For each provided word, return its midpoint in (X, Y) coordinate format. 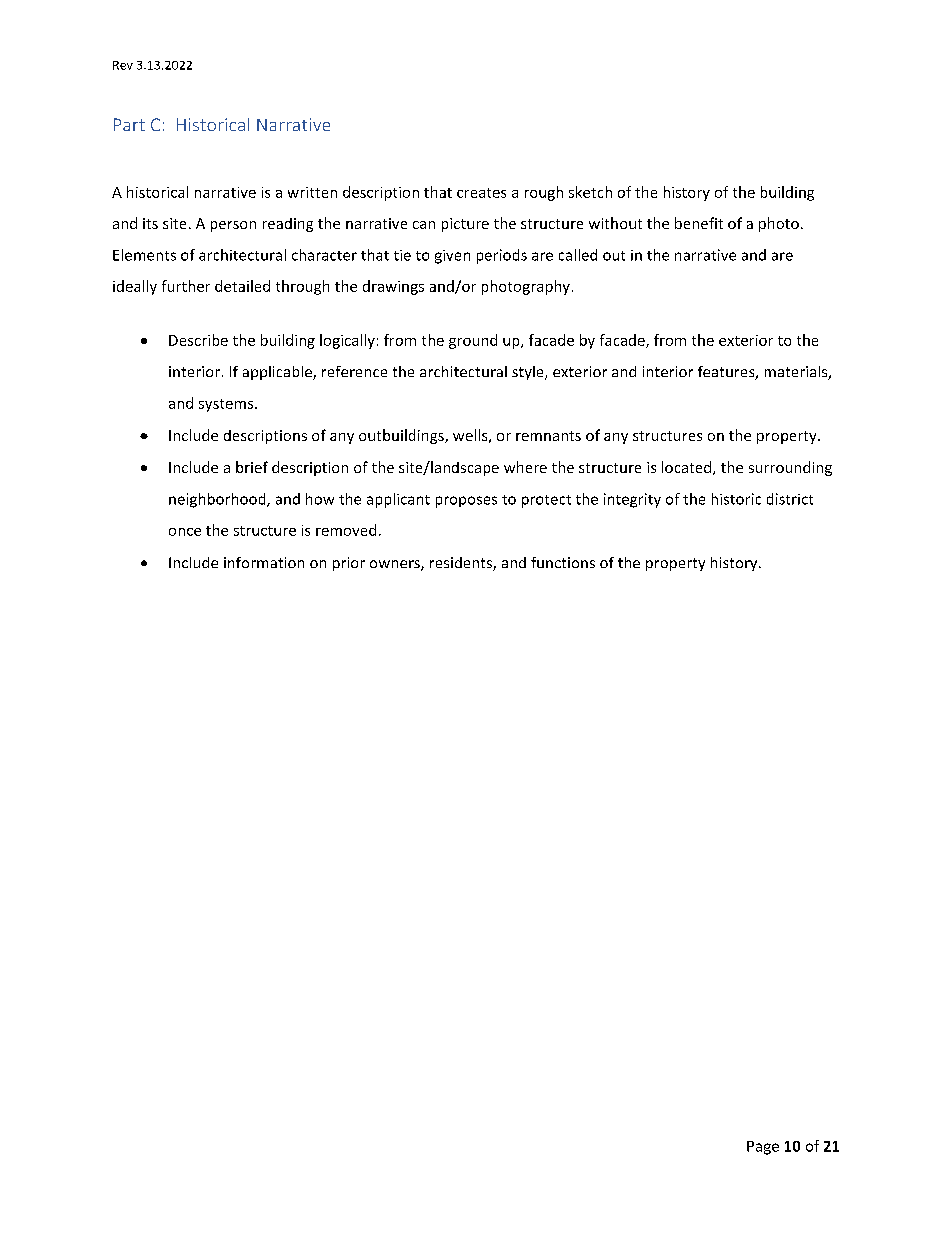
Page (763, 1148)
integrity (632, 500)
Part (129, 124)
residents (462, 564)
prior (349, 564)
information (264, 562)
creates (481, 193)
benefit (699, 223)
